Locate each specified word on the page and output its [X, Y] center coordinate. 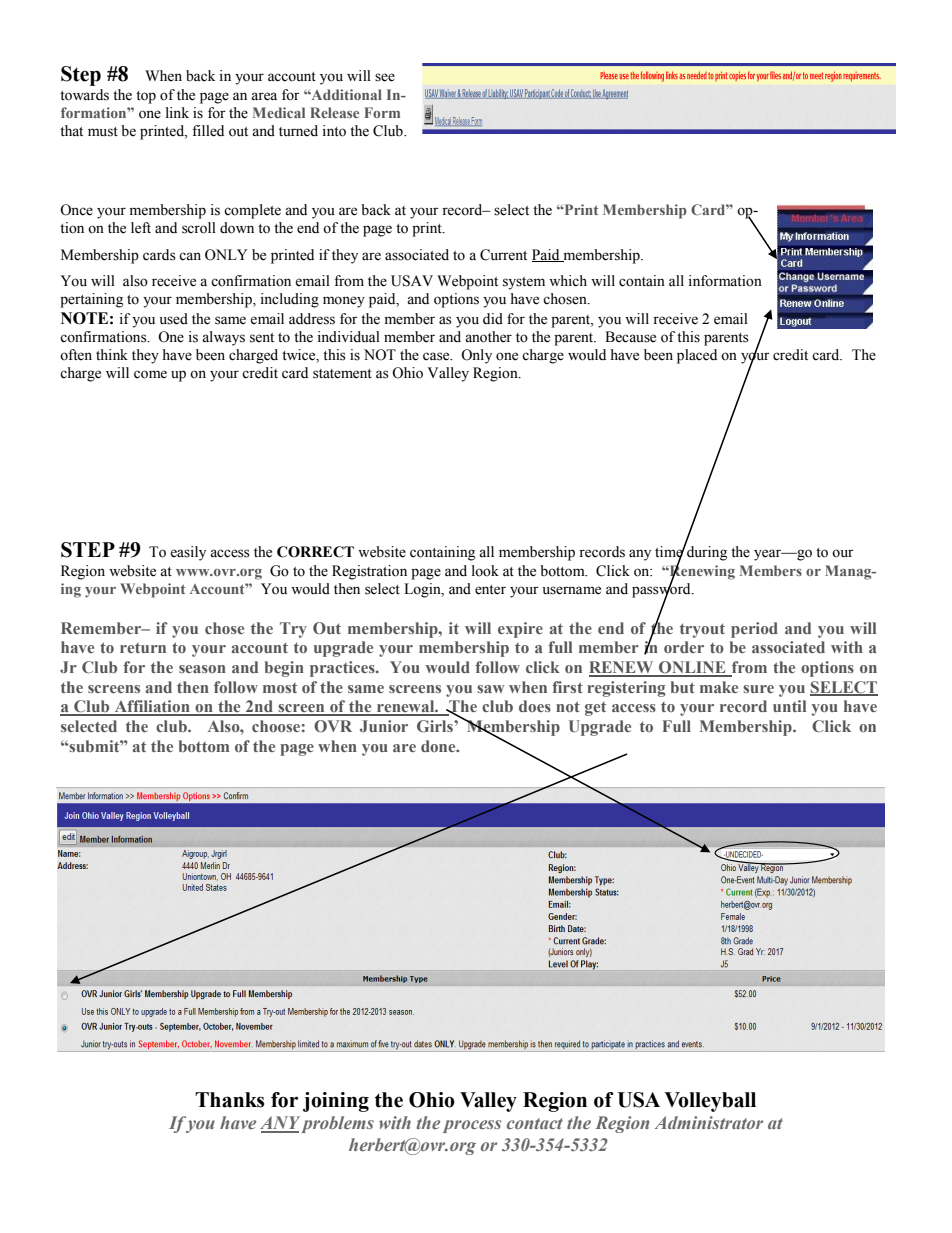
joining [336, 1102]
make [719, 687]
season [202, 669]
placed [697, 356]
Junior [384, 726]
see [385, 77]
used [174, 319]
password [662, 590]
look [485, 571]
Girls [436, 726]
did [493, 319]
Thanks [229, 1100]
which [568, 281]
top [146, 97]
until [789, 706]
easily [188, 553]
